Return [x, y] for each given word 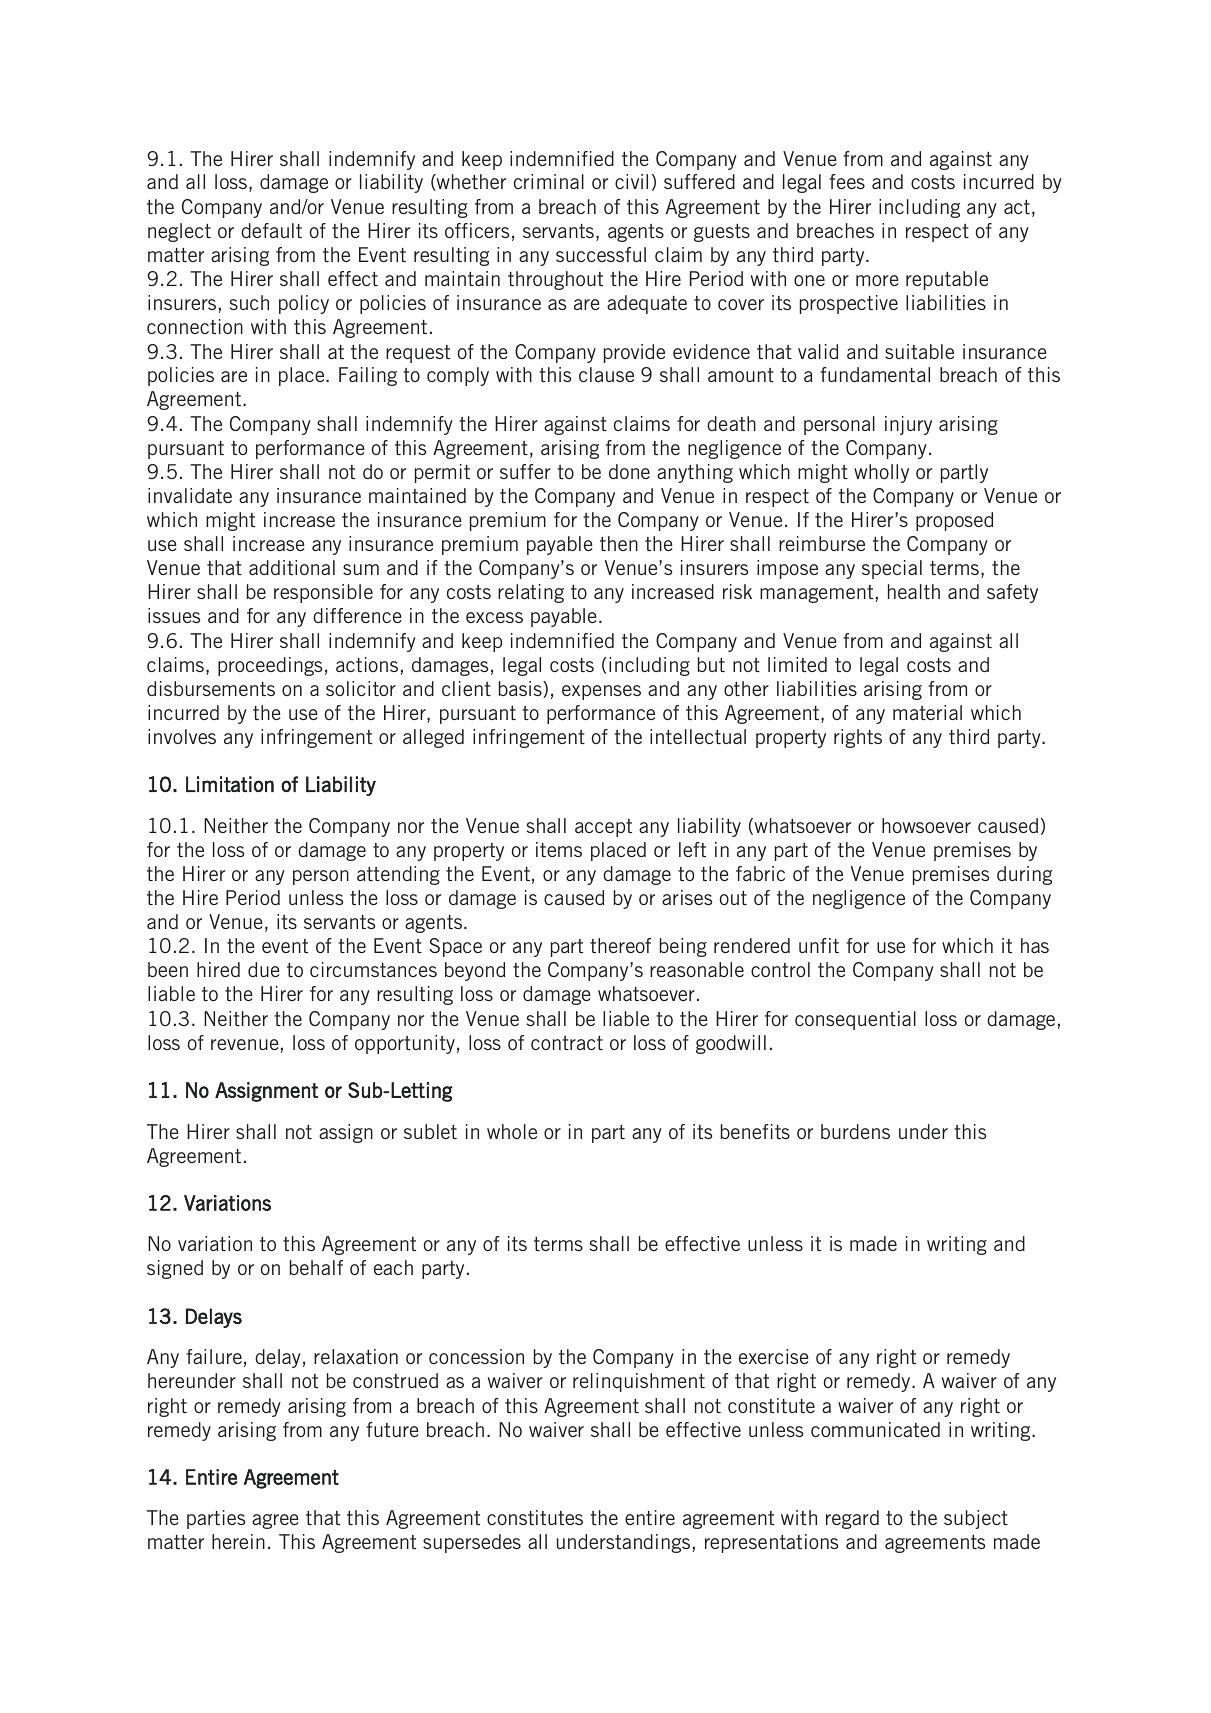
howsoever [926, 825]
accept [603, 828]
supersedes [472, 1543]
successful [601, 254]
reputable [947, 280]
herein [238, 1541]
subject [976, 1519]
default [271, 230]
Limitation [230, 784]
